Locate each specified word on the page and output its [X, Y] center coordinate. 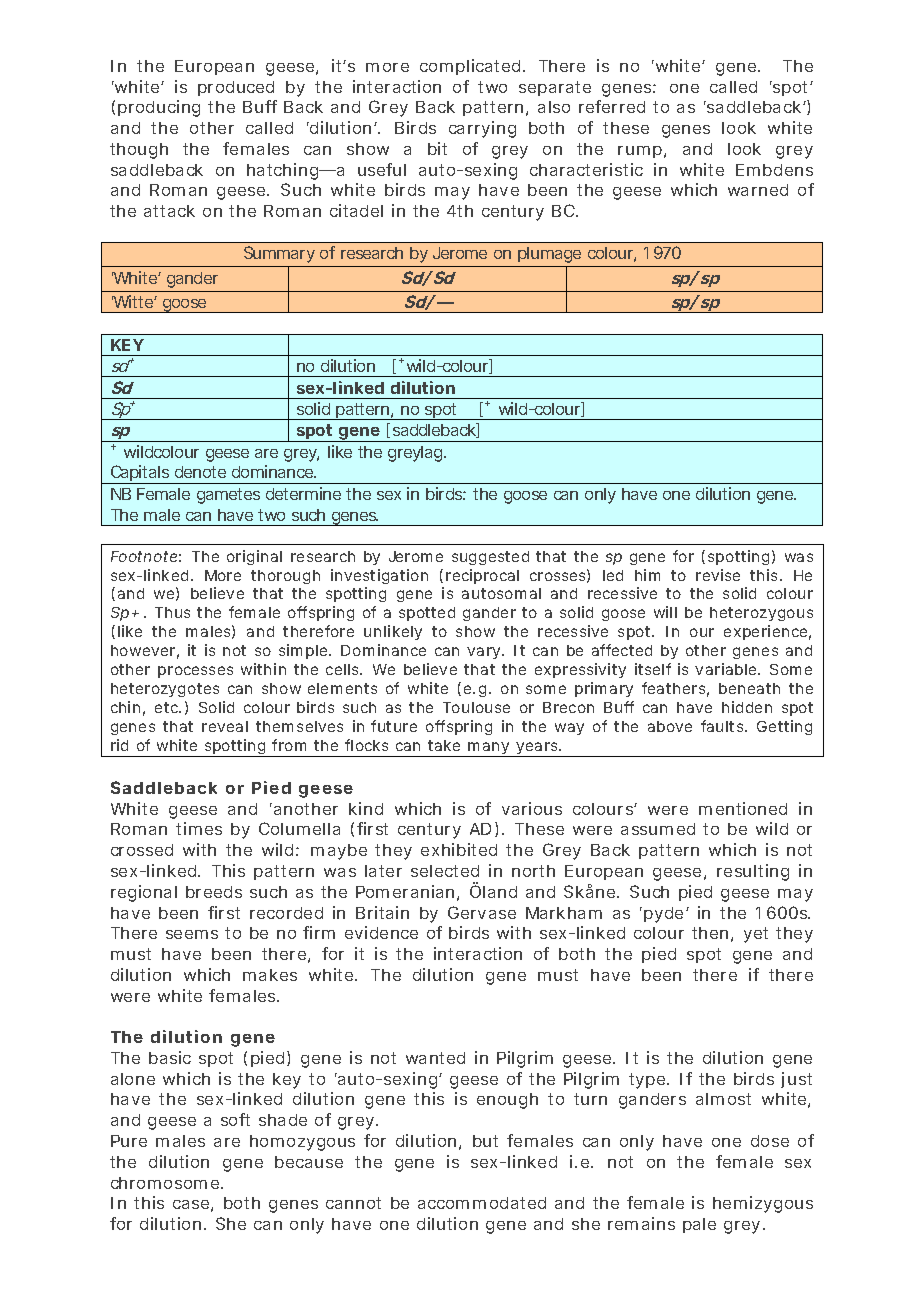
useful [382, 169]
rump [642, 152]
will [665, 612]
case [193, 1206]
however [145, 652]
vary [485, 653]
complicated [472, 67]
